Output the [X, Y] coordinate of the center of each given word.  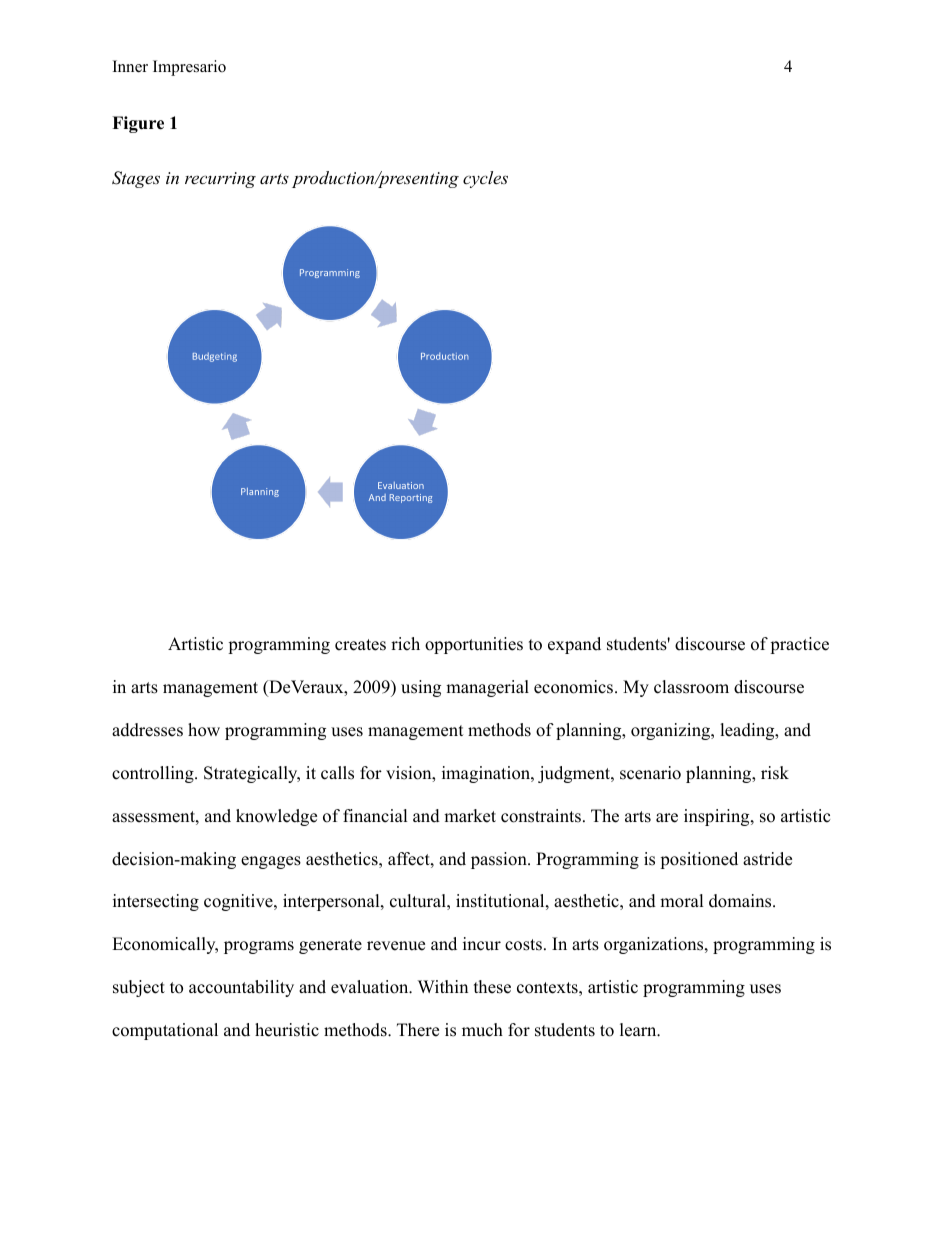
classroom [691, 687]
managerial [487, 688]
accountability [241, 988]
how [204, 730]
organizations [655, 945]
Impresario [189, 68]
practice [799, 645]
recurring [220, 180]
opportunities [474, 645]
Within [443, 986]
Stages [136, 179]
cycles [485, 179]
